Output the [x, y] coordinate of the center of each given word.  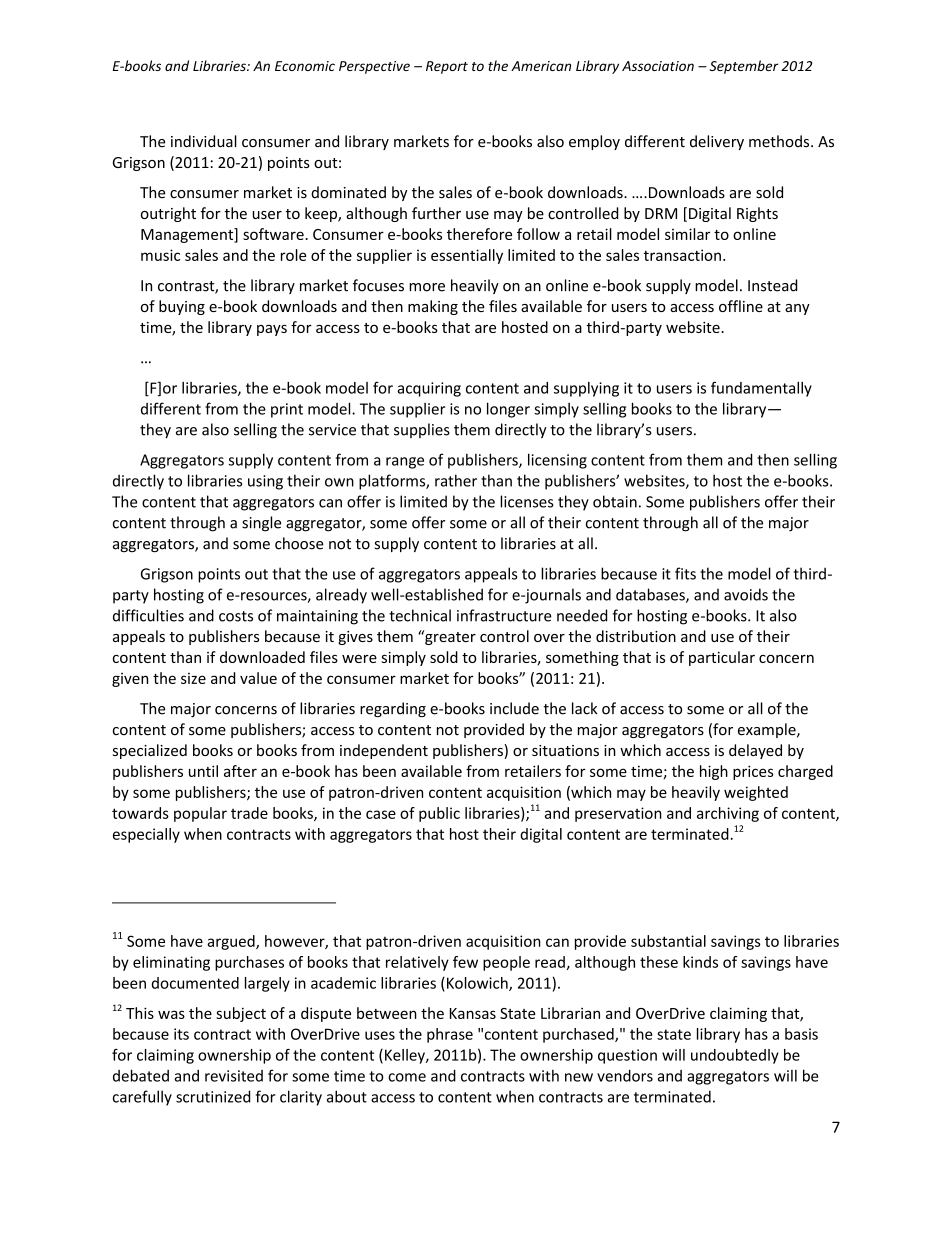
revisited [234, 1076]
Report [447, 67]
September [744, 67]
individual [204, 141]
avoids [746, 594]
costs [236, 616]
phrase [450, 1035]
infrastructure [504, 615]
